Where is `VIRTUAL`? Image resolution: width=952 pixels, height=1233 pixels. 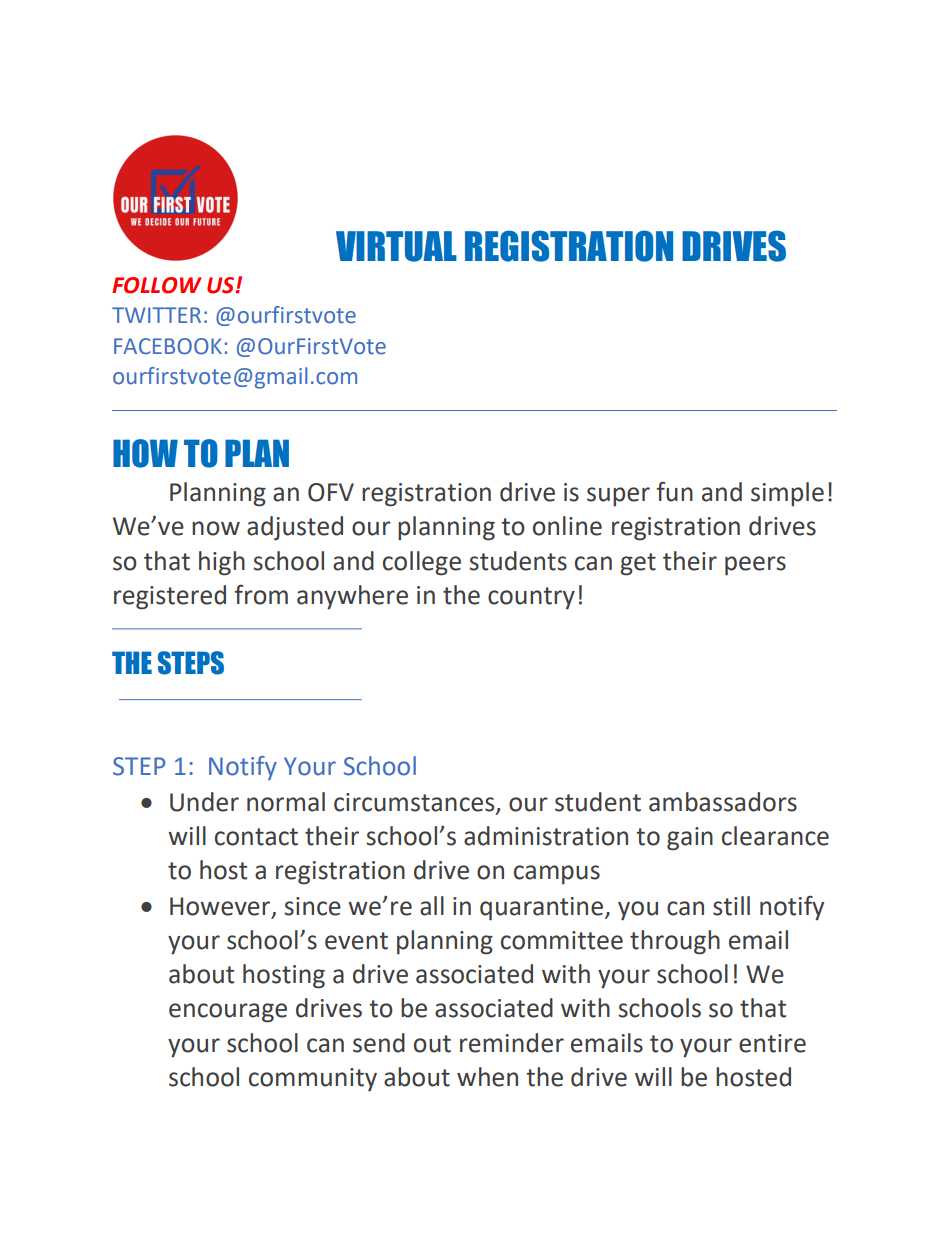 VIRTUAL is located at coordinates (396, 246).
